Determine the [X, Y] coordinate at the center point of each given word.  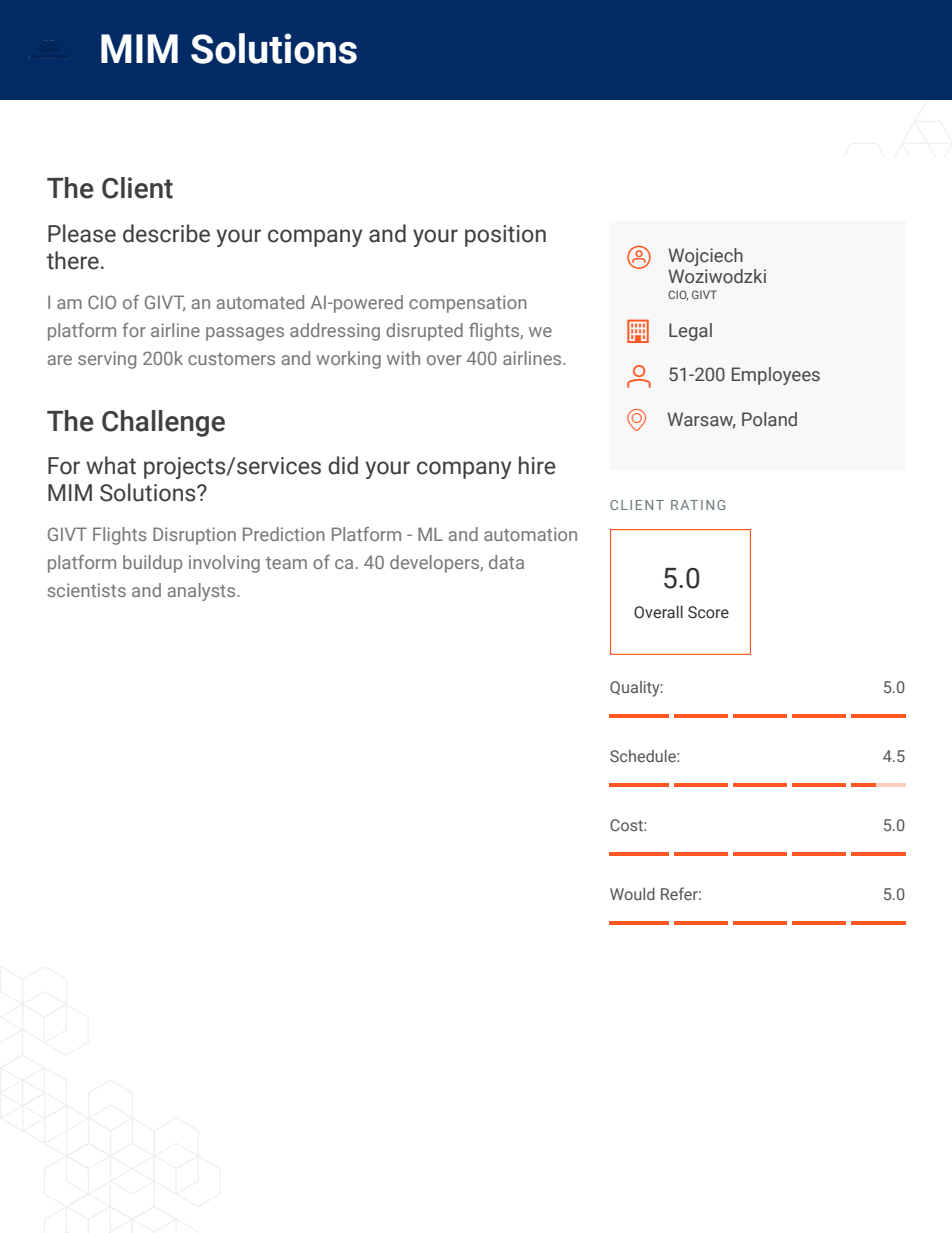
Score [708, 612]
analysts [202, 592]
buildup [152, 564]
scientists [86, 590]
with [403, 358]
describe [166, 233]
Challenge [163, 423]
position [505, 236]
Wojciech [705, 257]
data [506, 562]
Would [632, 894]
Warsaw [701, 420]
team [286, 563]
